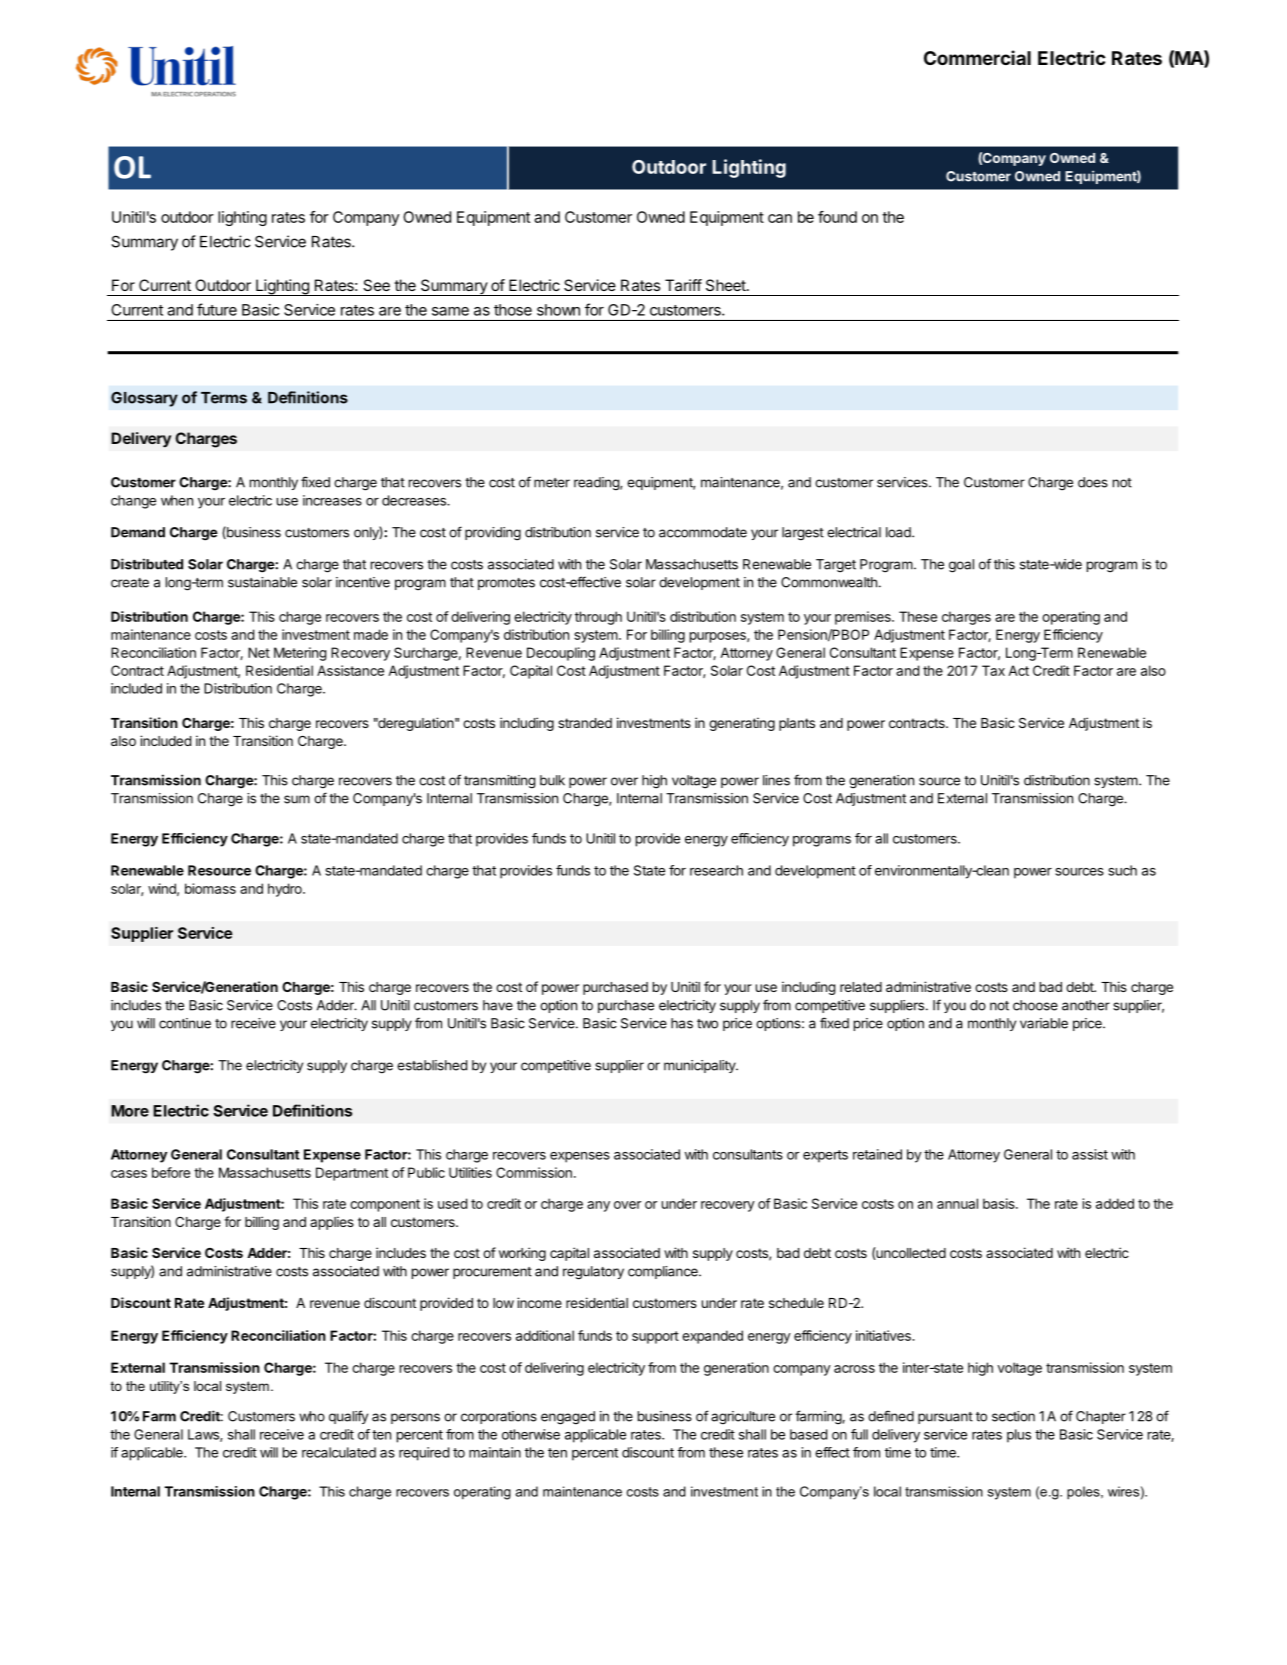 The image size is (1287, 1665). What do you see at coordinates (534, 1172) in the image?
I see `Commission` at bounding box center [534, 1172].
